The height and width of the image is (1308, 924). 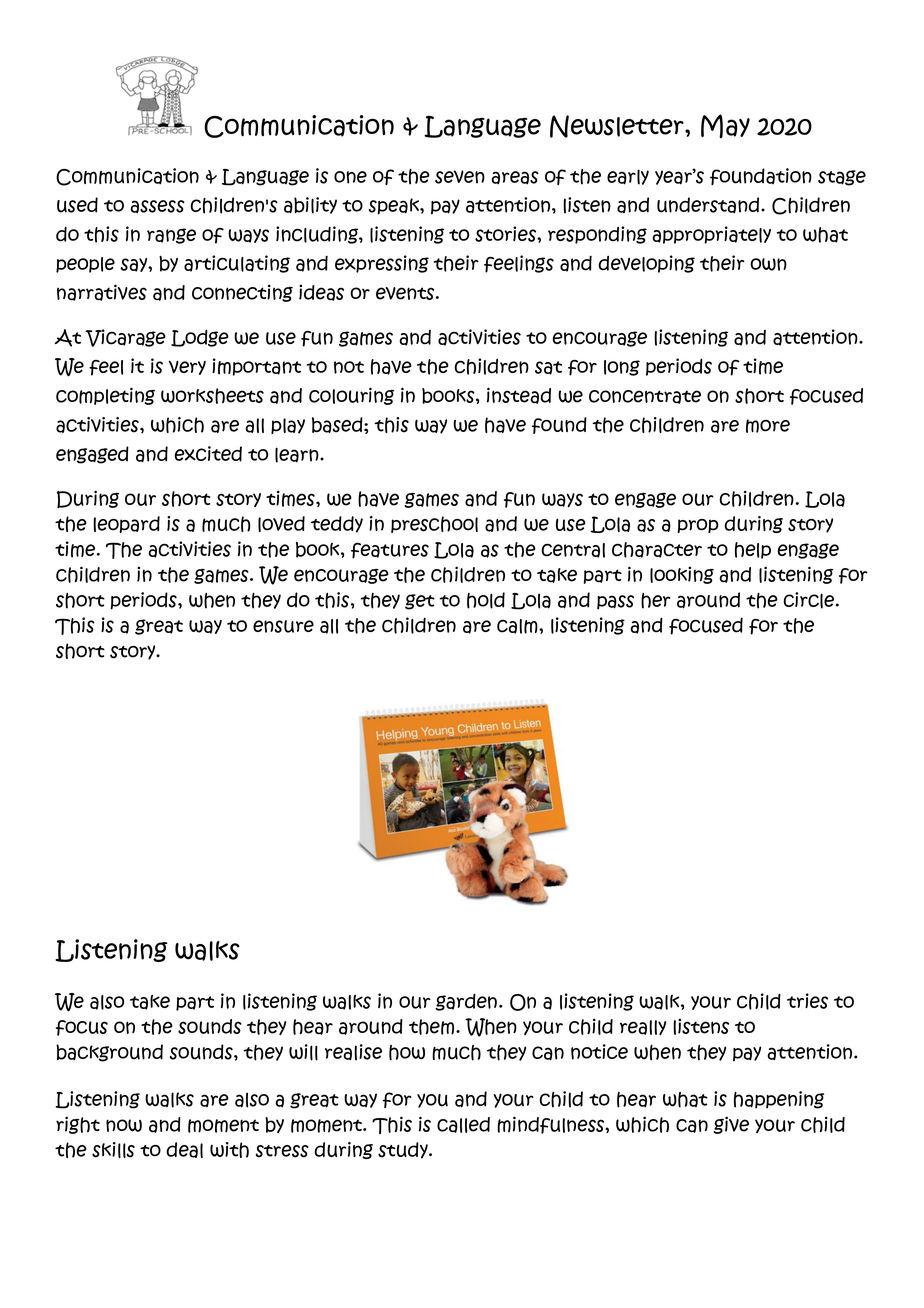 I want to click on garden, so click(x=466, y=1002).
